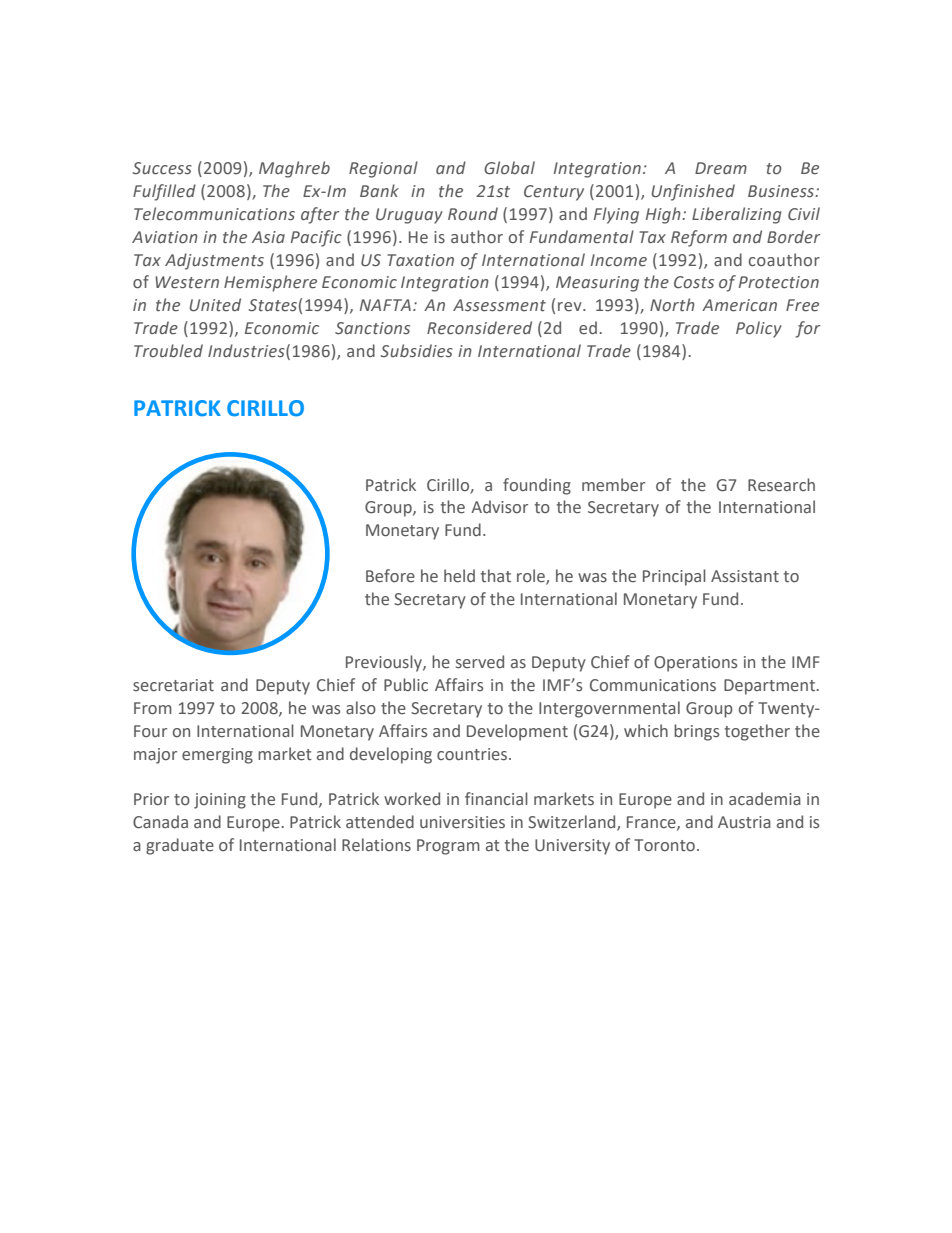 This screenshot has height=1233, width=952. I want to click on Research, so click(781, 485).
